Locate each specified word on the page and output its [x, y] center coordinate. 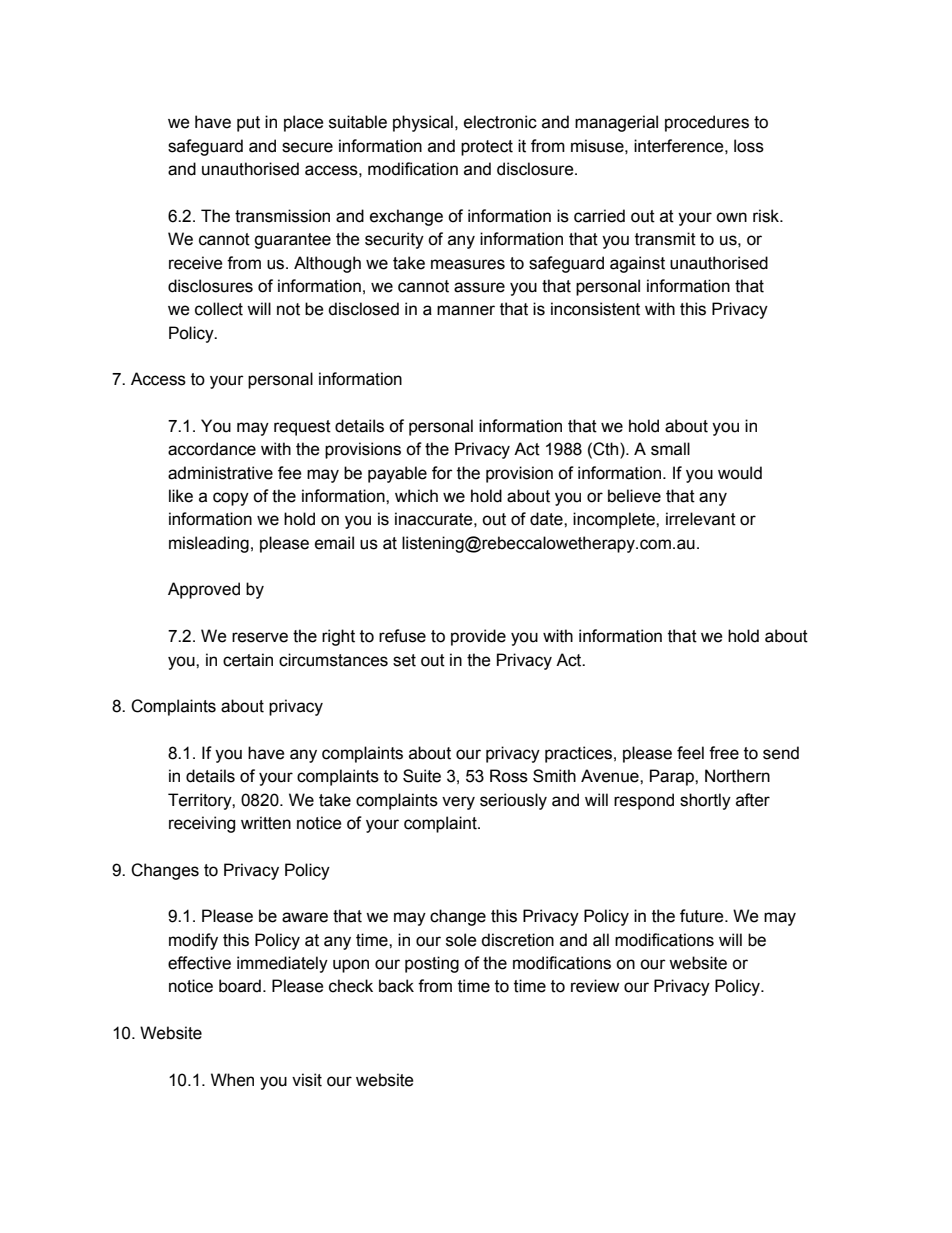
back [396, 986]
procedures [707, 123]
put [248, 124]
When [232, 1080]
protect [487, 148]
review [595, 986]
